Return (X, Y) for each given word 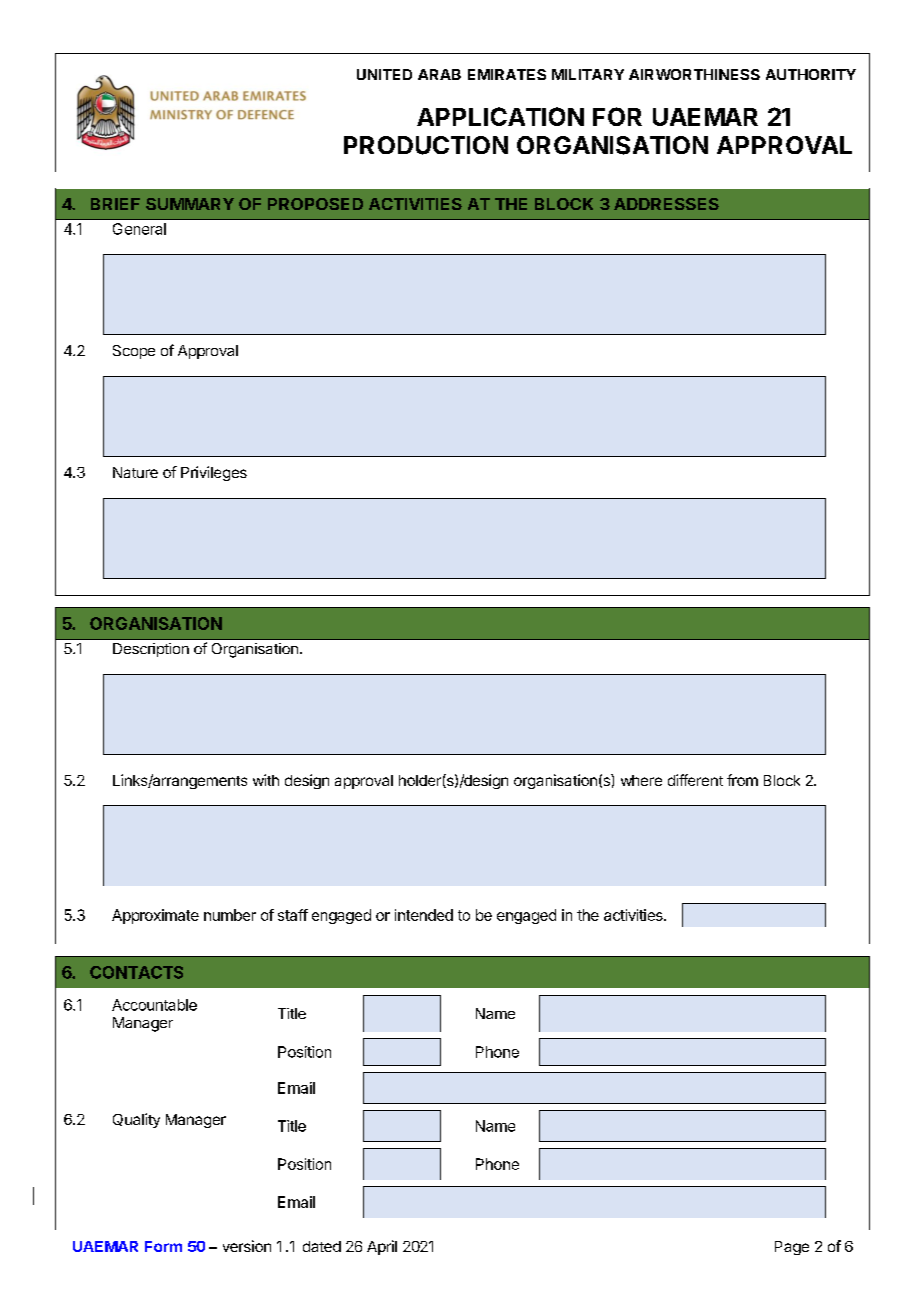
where (641, 780)
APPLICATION (500, 116)
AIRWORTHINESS (694, 74)
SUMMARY (190, 204)
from (742, 780)
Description (151, 650)
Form (163, 1246)
